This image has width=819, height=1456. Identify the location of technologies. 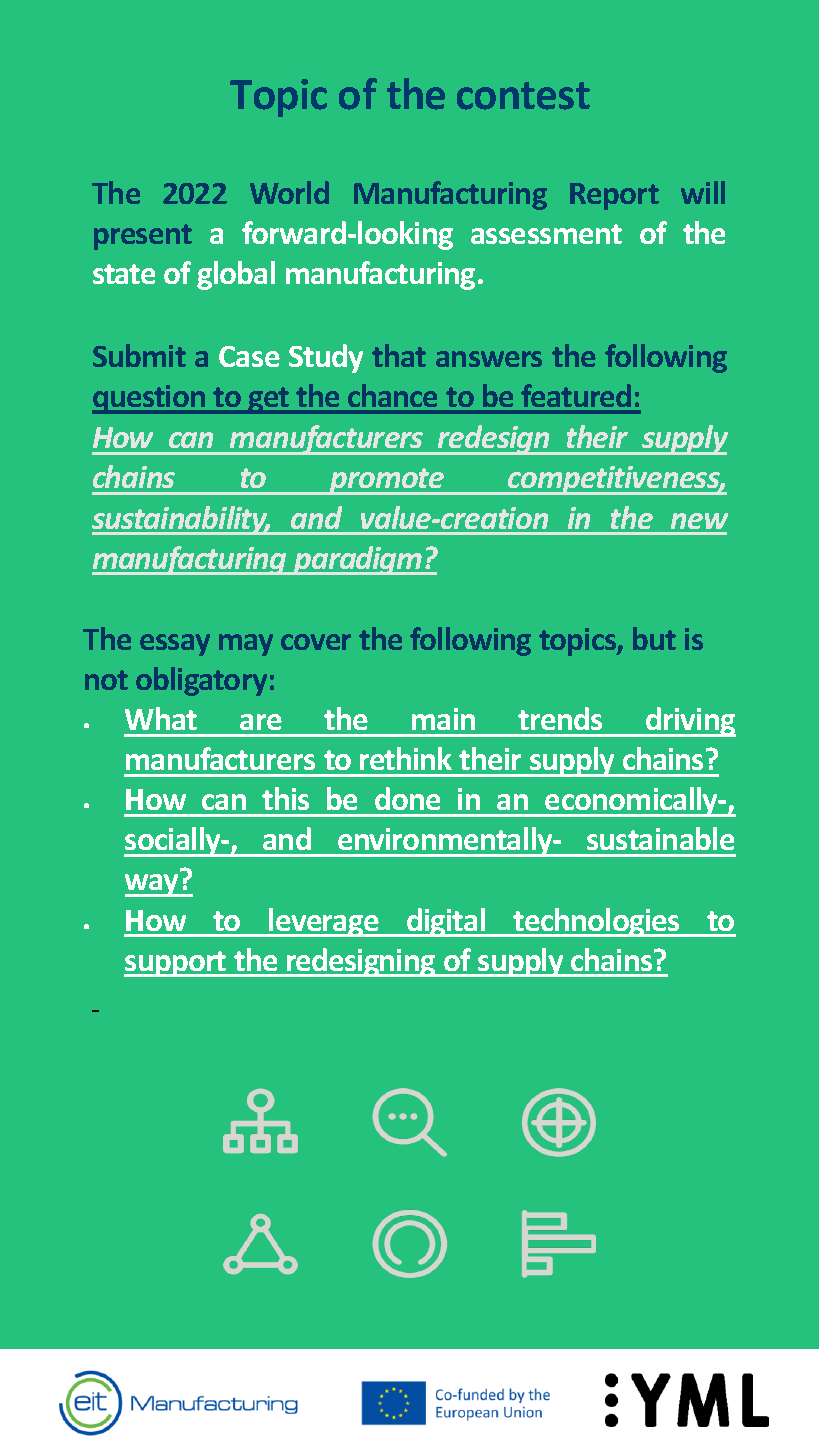
(597, 922).
